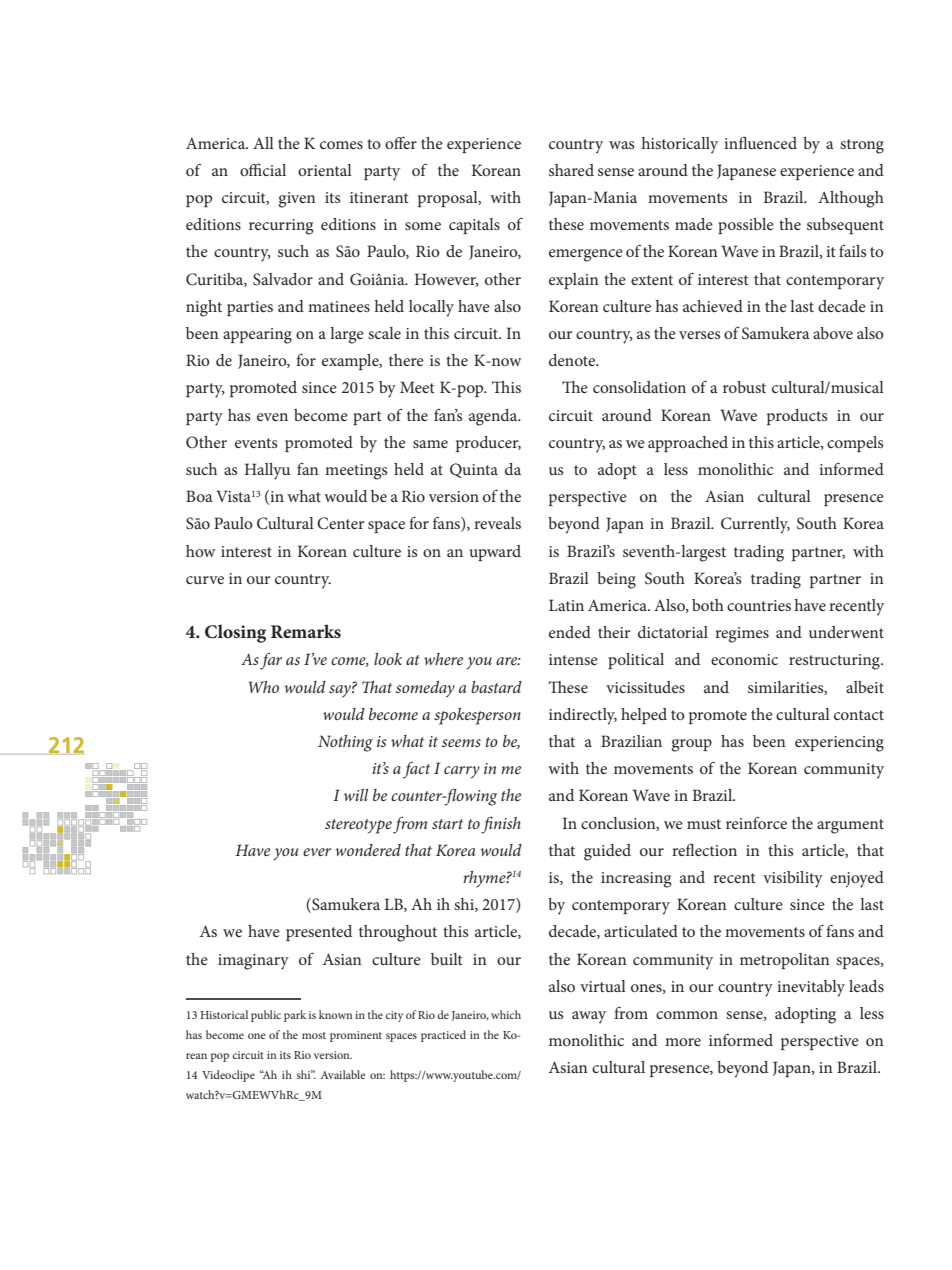  Describe the element at coordinates (306, 631) in the document. I see `Remarks` at that location.
